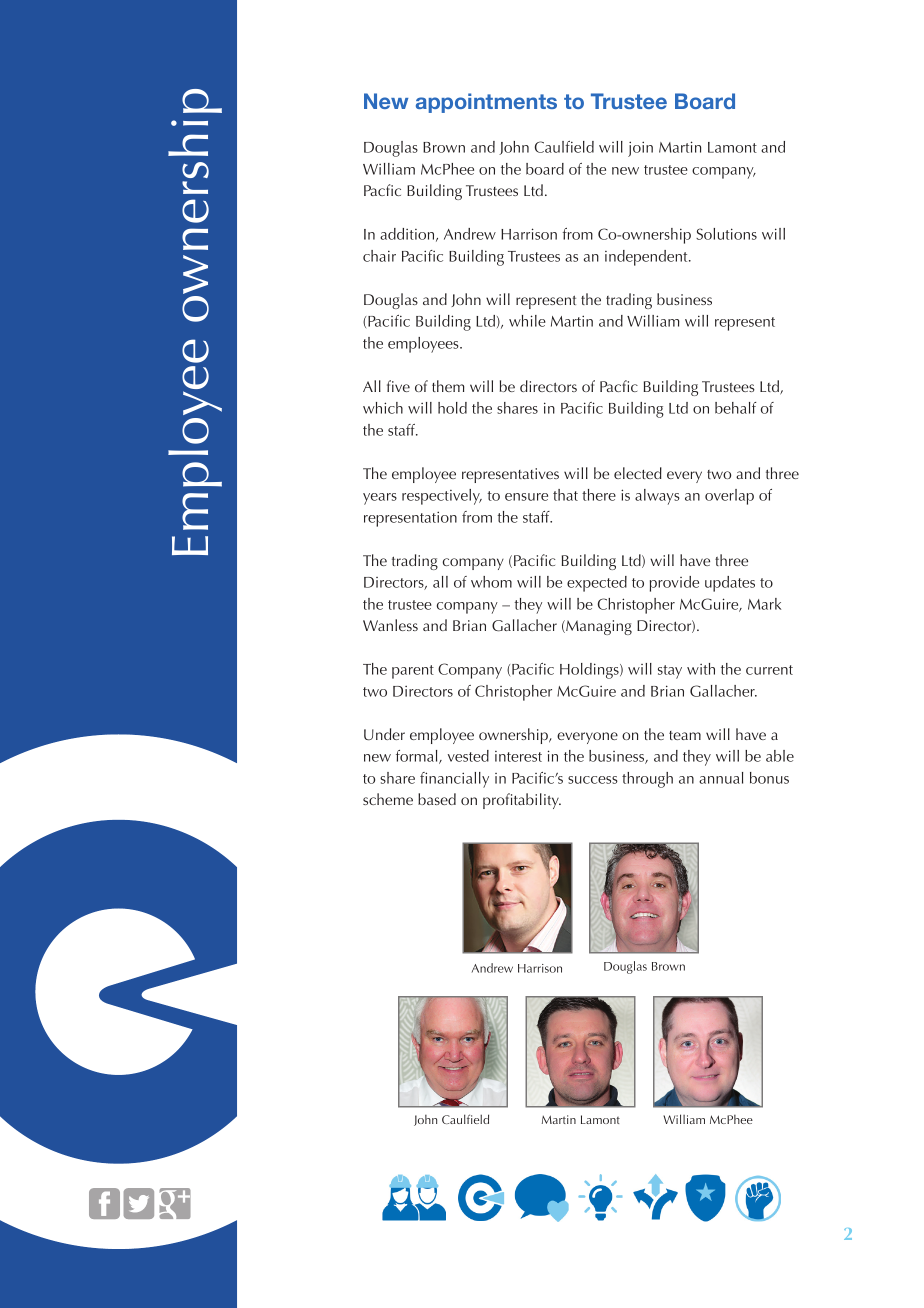 This page has height=1308, width=924. I want to click on success, so click(593, 780).
